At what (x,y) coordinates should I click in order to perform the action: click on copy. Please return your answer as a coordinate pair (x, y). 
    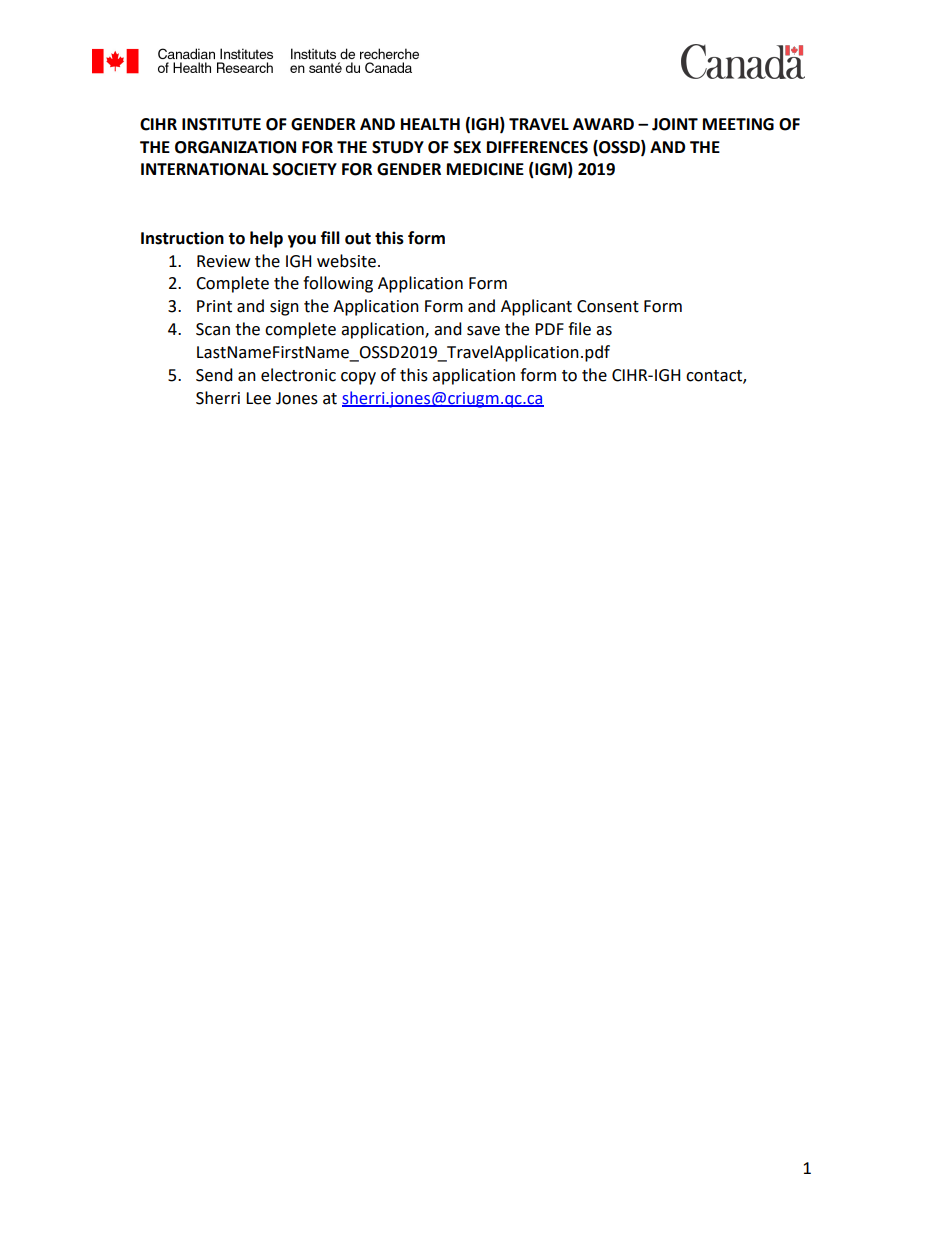
    Looking at the image, I should click on (358, 378).
